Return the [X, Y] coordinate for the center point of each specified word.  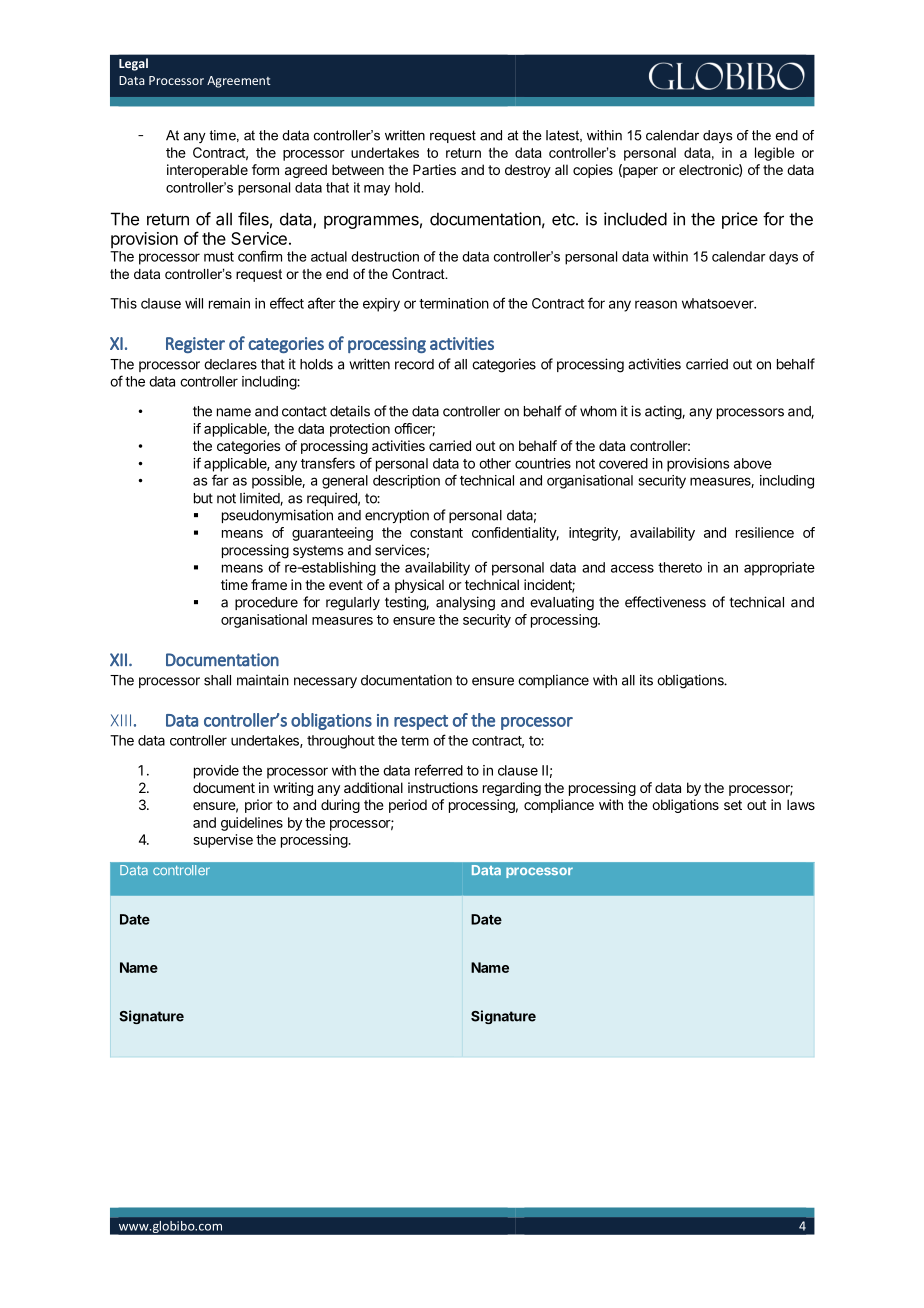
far [220, 480]
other [495, 463]
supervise [223, 841]
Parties [434, 169]
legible [775, 154]
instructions [443, 787]
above [753, 463]
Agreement [239, 82]
